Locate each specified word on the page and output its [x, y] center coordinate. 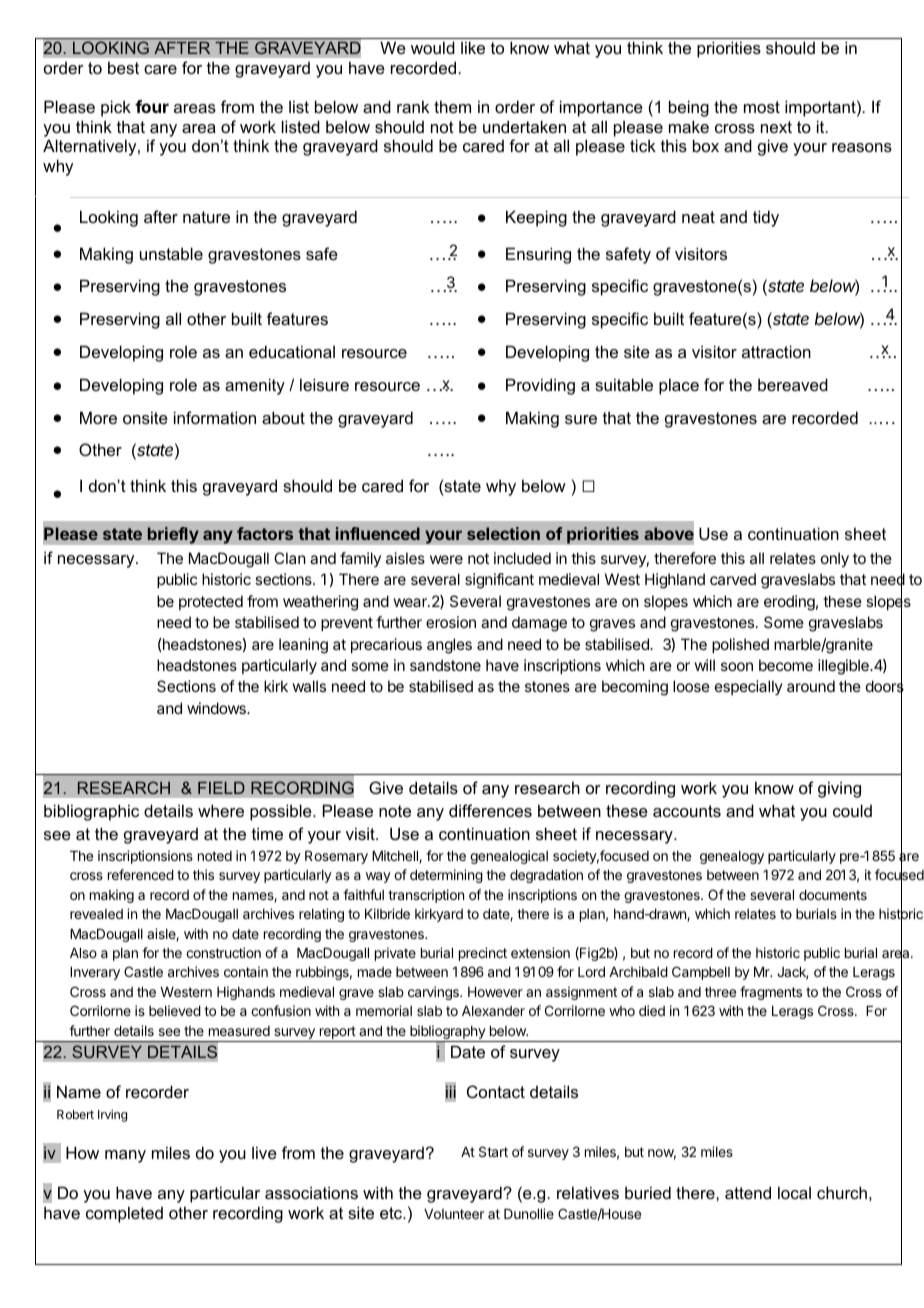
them [452, 106]
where [221, 810]
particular [225, 1194]
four [152, 106]
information [215, 417]
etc [392, 1213]
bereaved [793, 384]
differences [490, 810]
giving [839, 789]
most [762, 107]
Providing [540, 386]
